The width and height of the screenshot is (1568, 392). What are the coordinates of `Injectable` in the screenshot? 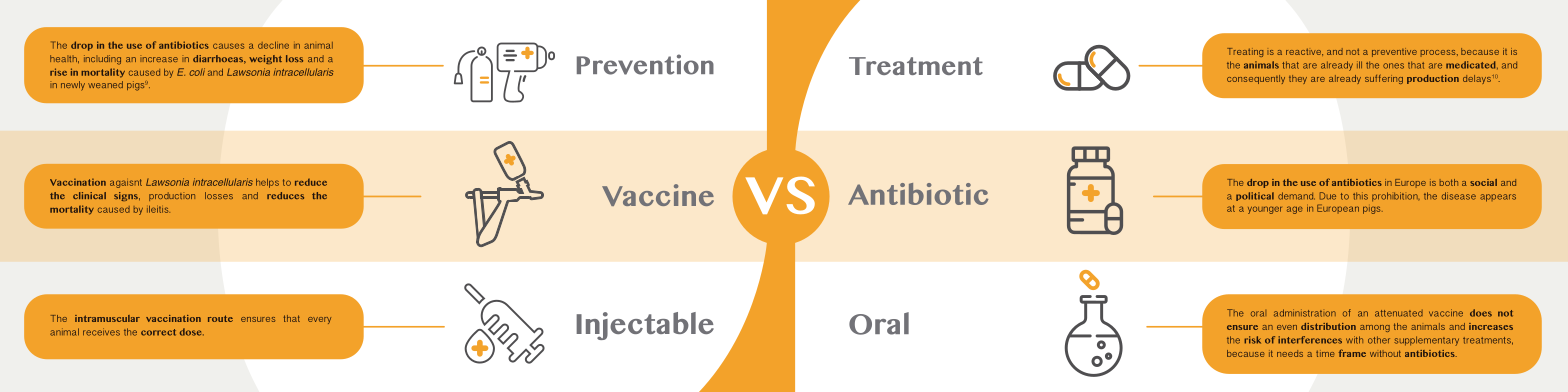 It's located at (645, 326).
